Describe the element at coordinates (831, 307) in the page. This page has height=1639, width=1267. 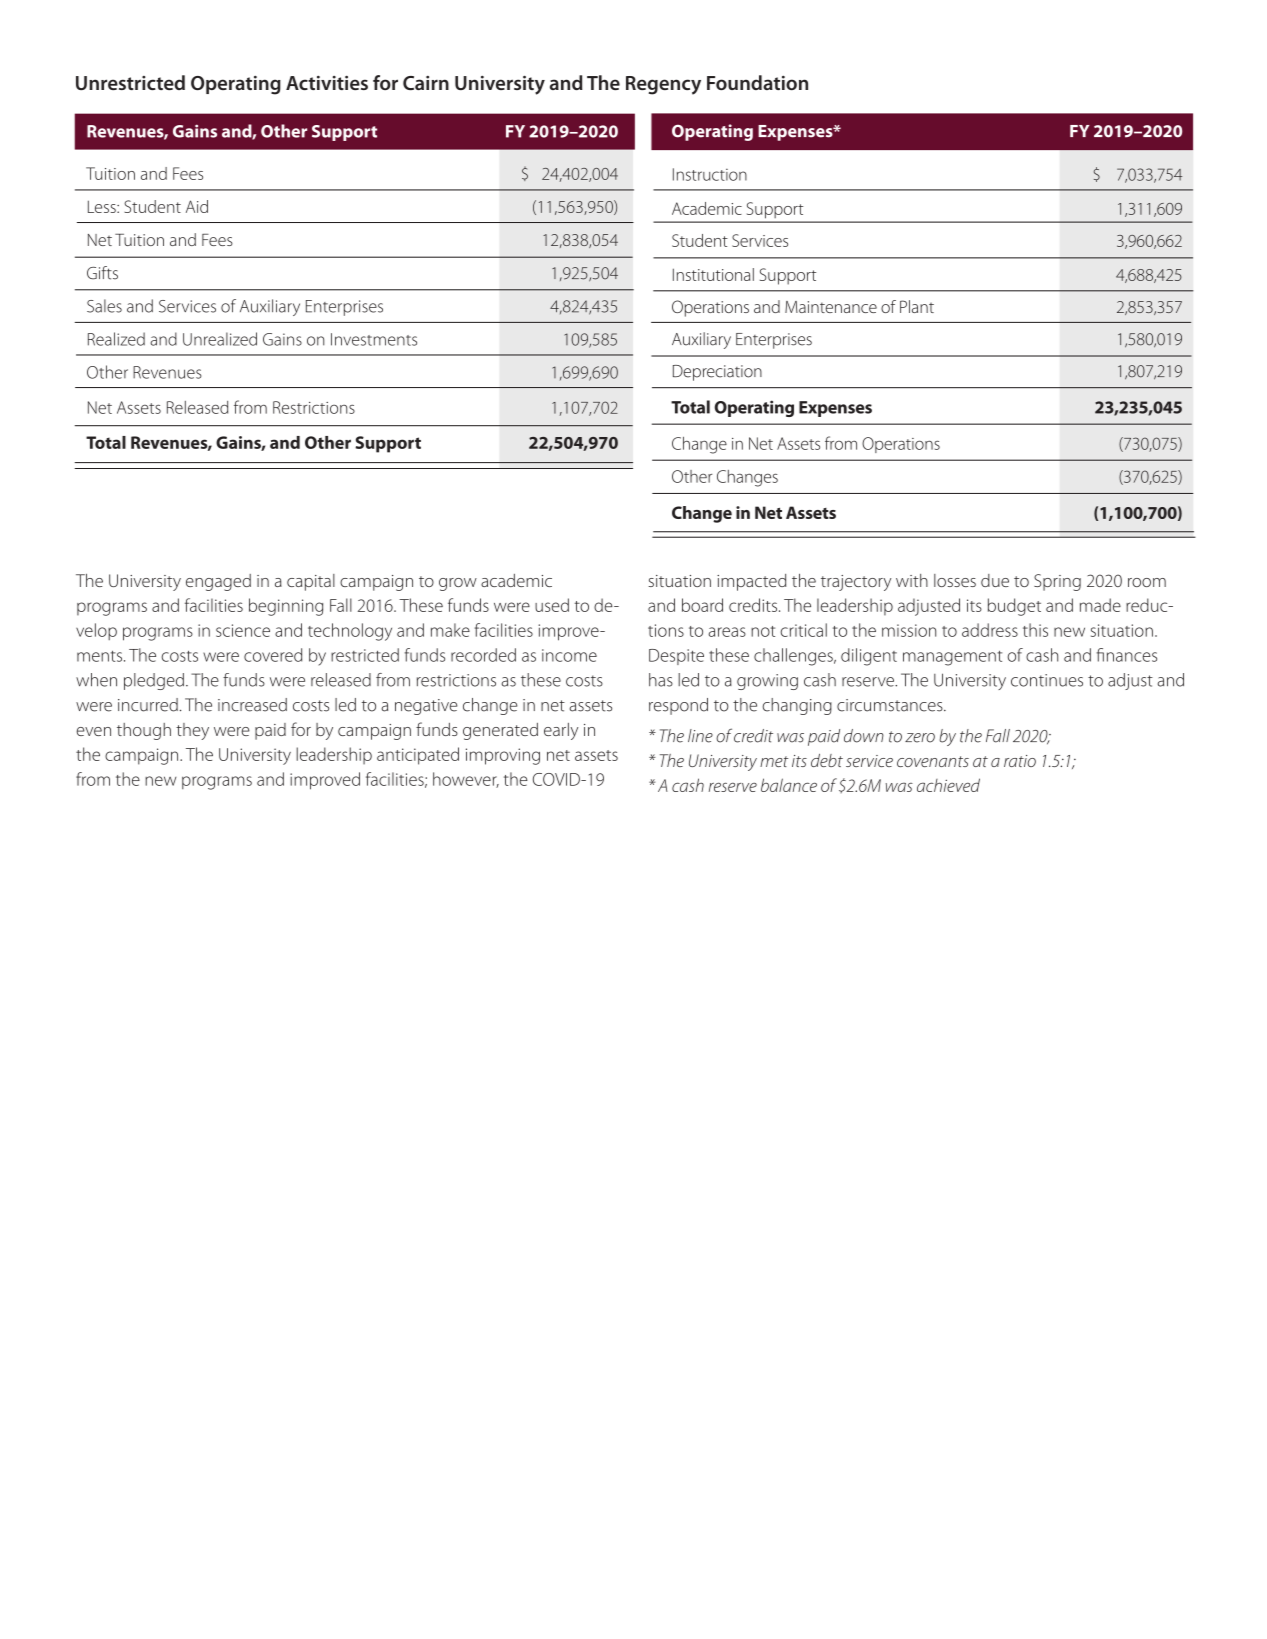
I see `Maintenance` at that location.
